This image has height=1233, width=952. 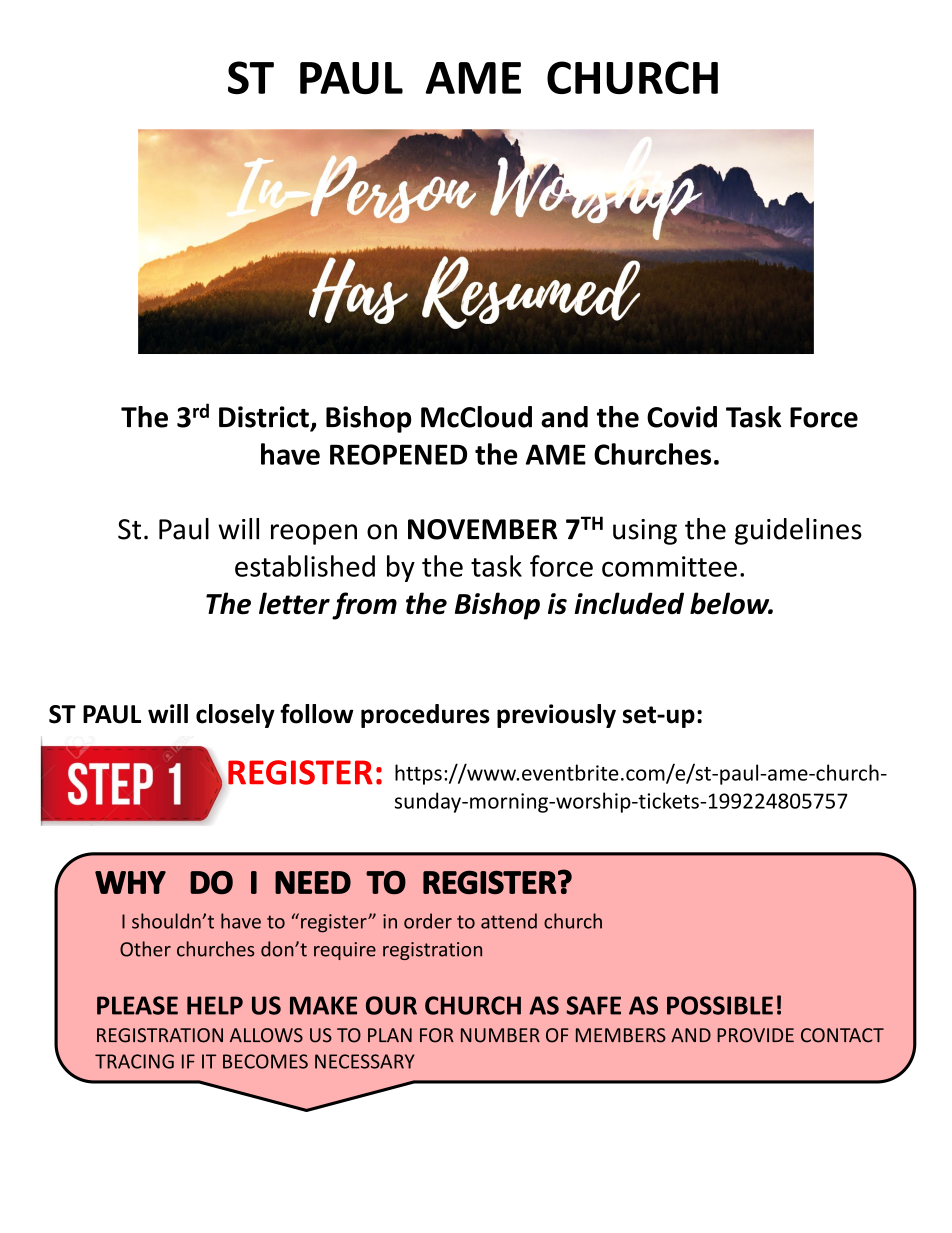 What do you see at coordinates (682, 417) in the image?
I see `Covid` at bounding box center [682, 417].
